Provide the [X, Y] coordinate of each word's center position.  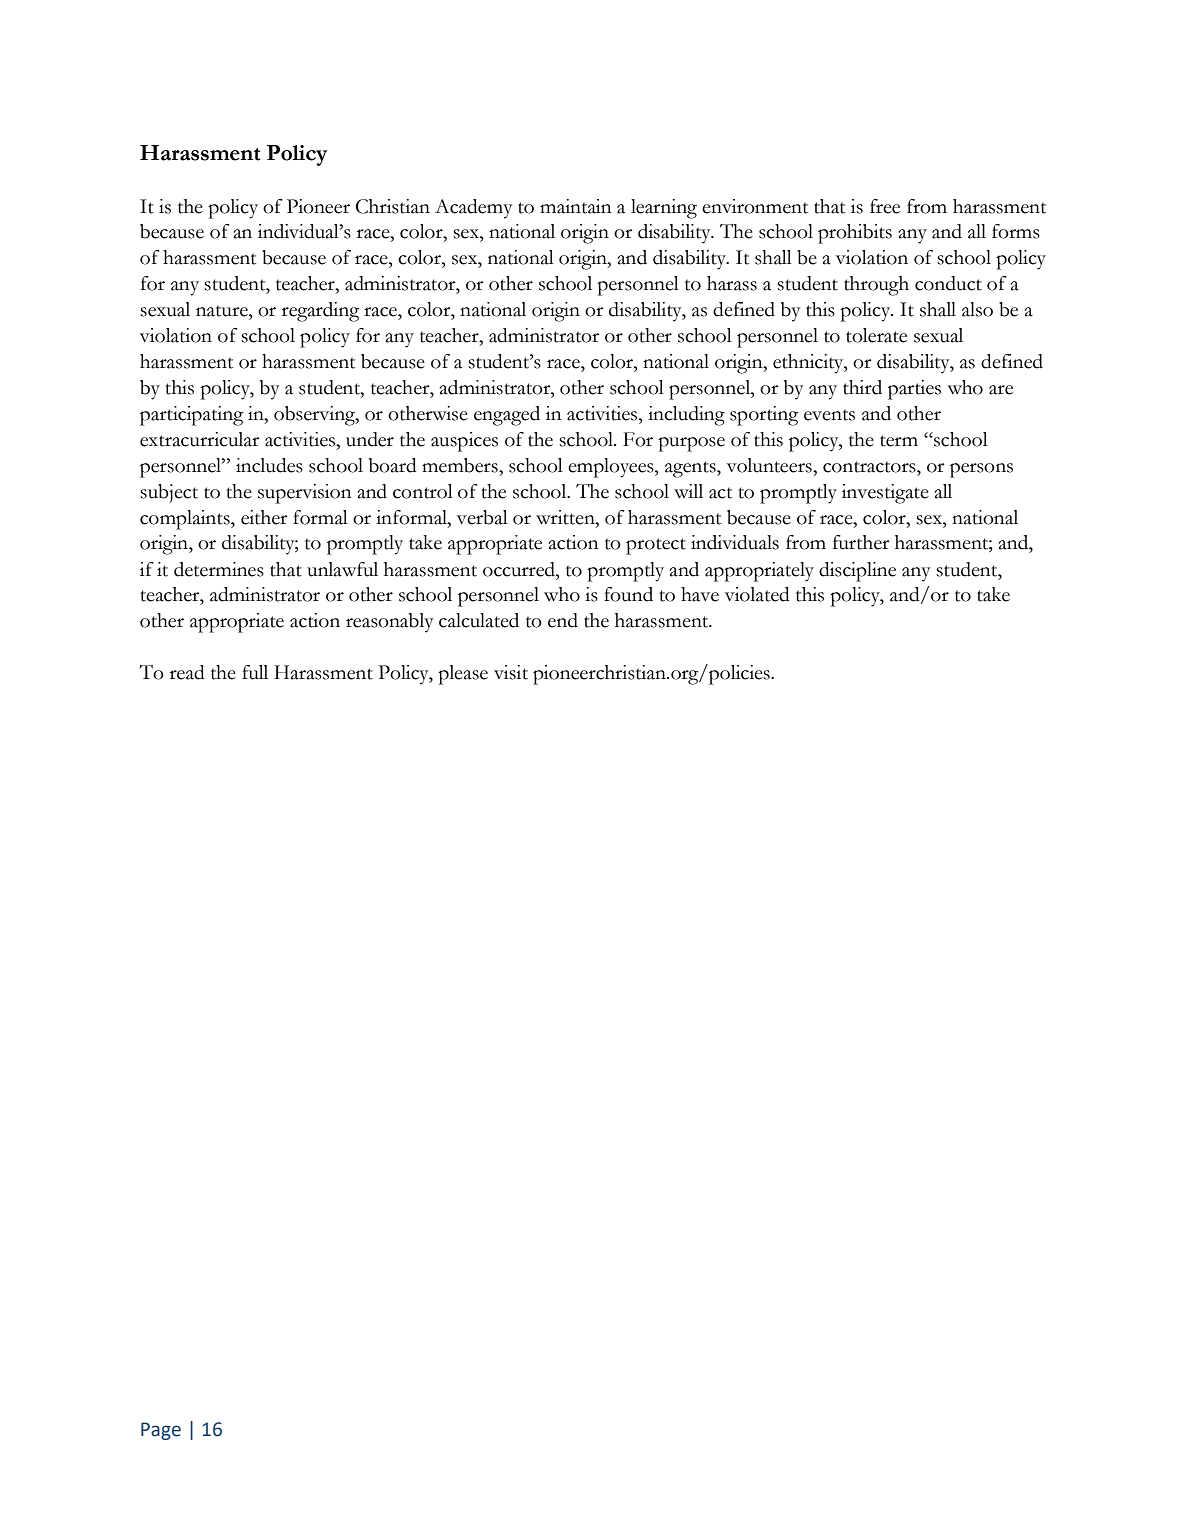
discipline [857, 572]
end [563, 620]
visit [511, 672]
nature [223, 311]
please [463, 675]
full [255, 672]
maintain [576, 206]
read [187, 672]
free [885, 206]
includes [269, 465]
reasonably [390, 623]
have [700, 594]
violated [757, 594]
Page [161, 1431]
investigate [885, 494]
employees [612, 468]
